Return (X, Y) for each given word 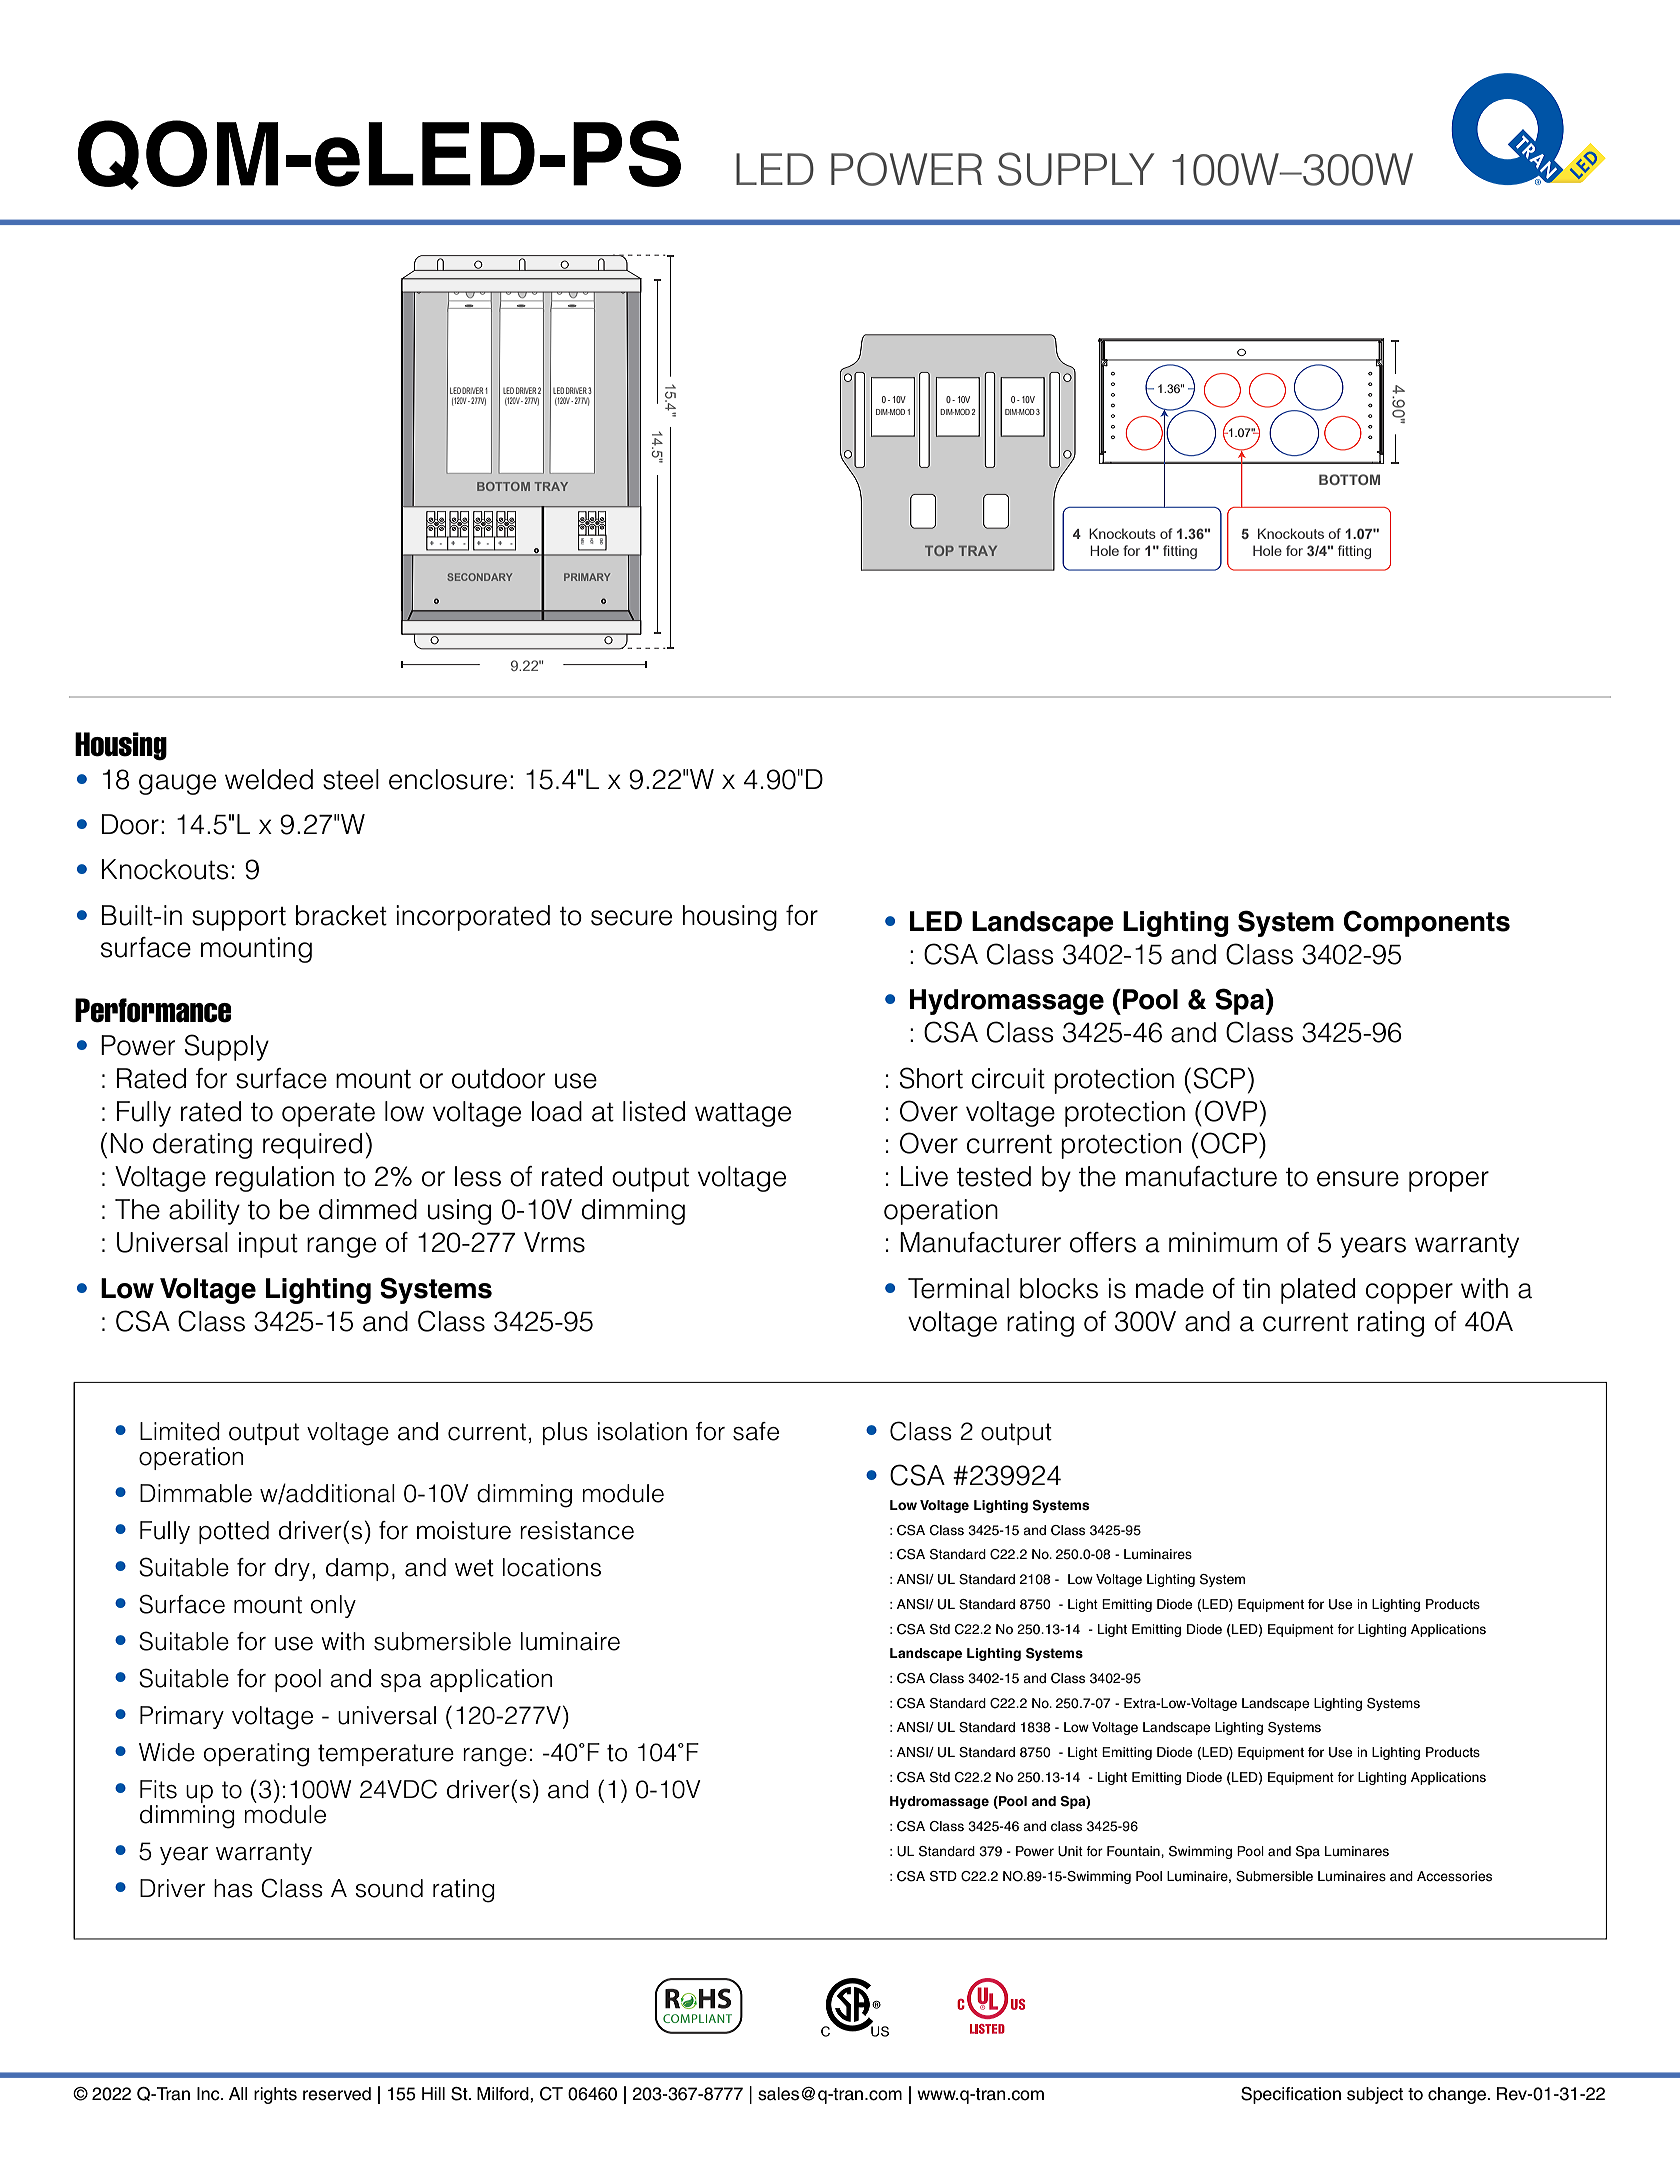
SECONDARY (480, 577)
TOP (939, 550)
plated (1318, 1291)
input (268, 1245)
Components (1426, 923)
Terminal (958, 1288)
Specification (1291, 2095)
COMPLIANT (697, 2018)
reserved (337, 2094)
